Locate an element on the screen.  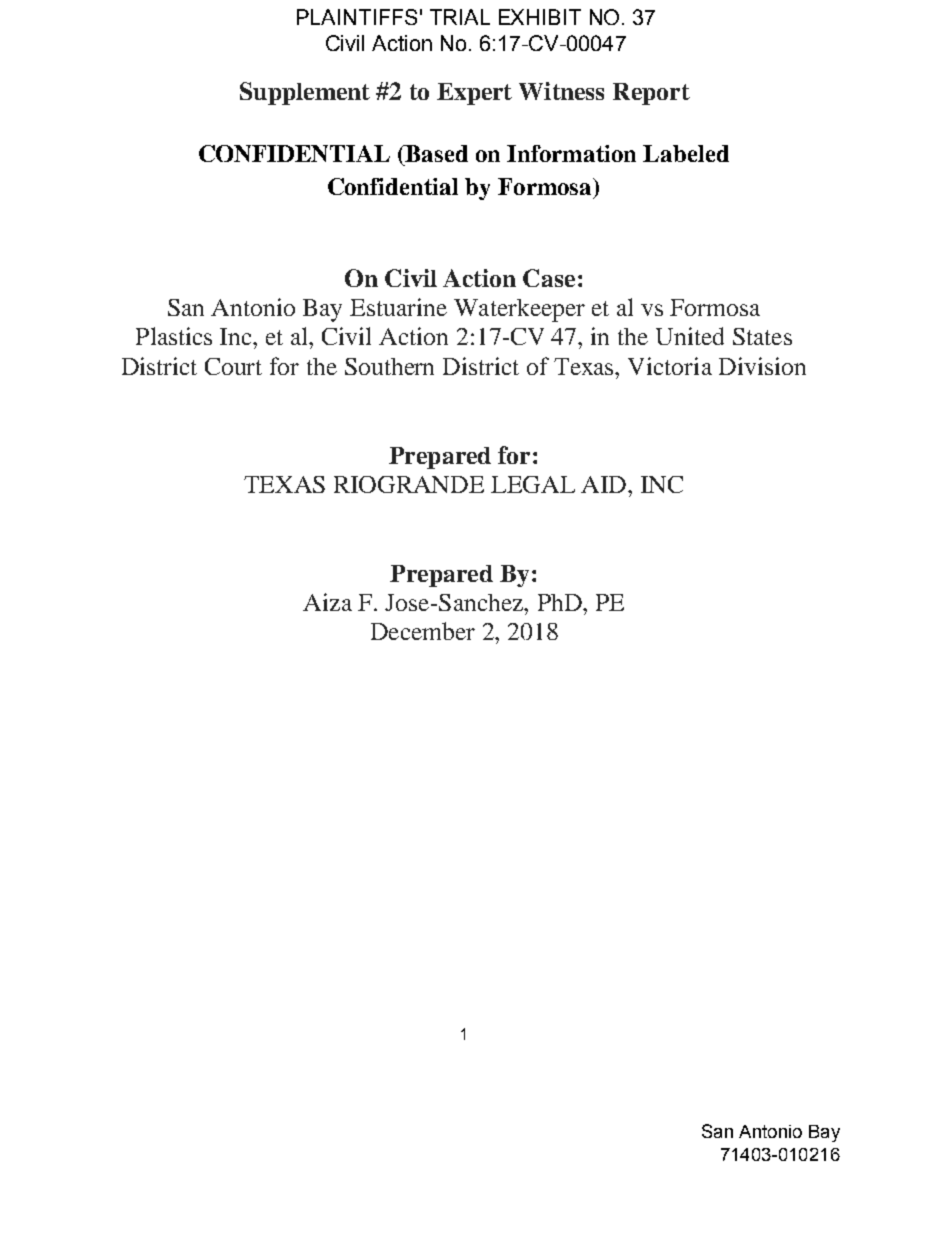
AID is located at coordinates (605, 484).
